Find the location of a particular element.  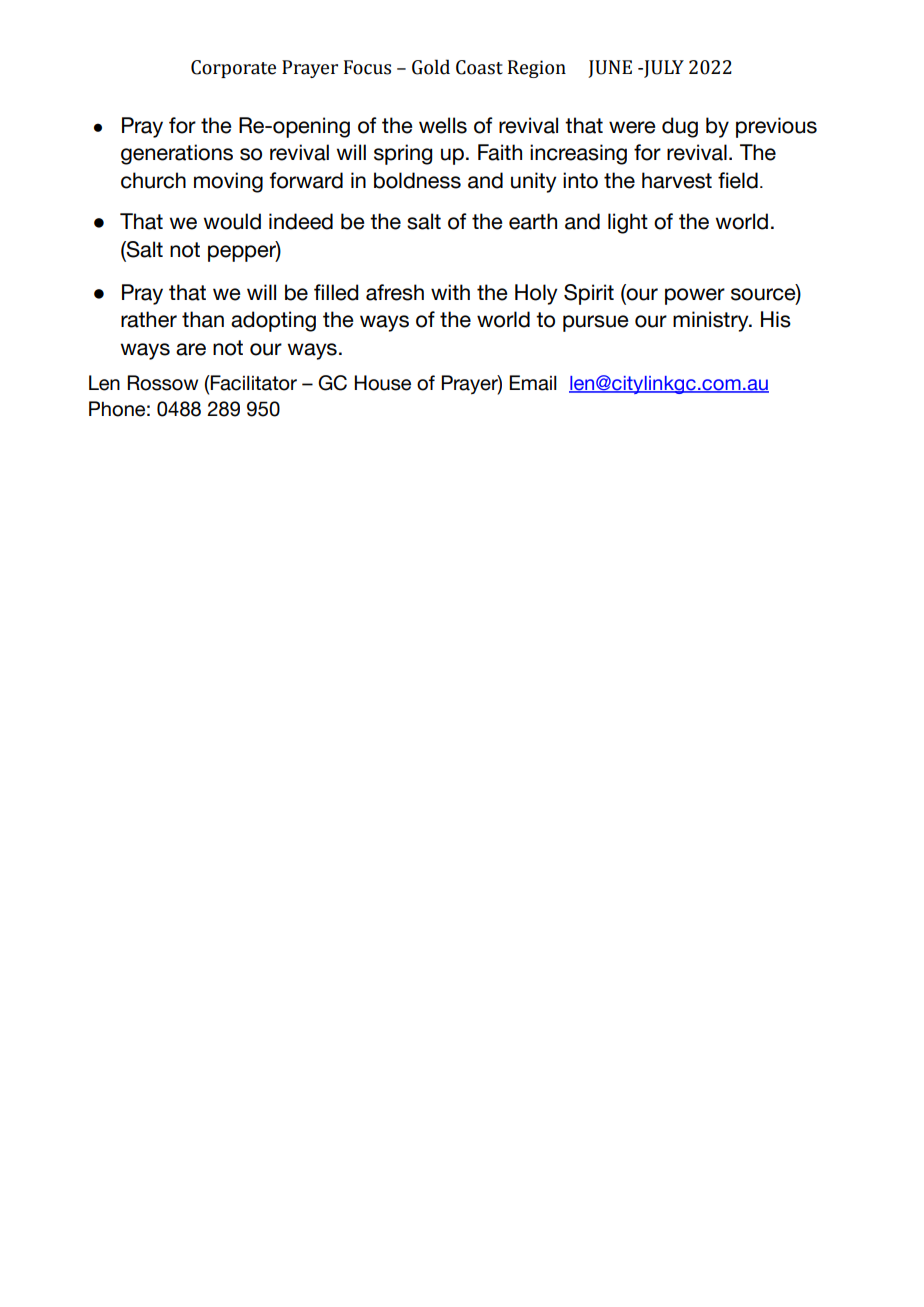

earth is located at coordinates (533, 221).
